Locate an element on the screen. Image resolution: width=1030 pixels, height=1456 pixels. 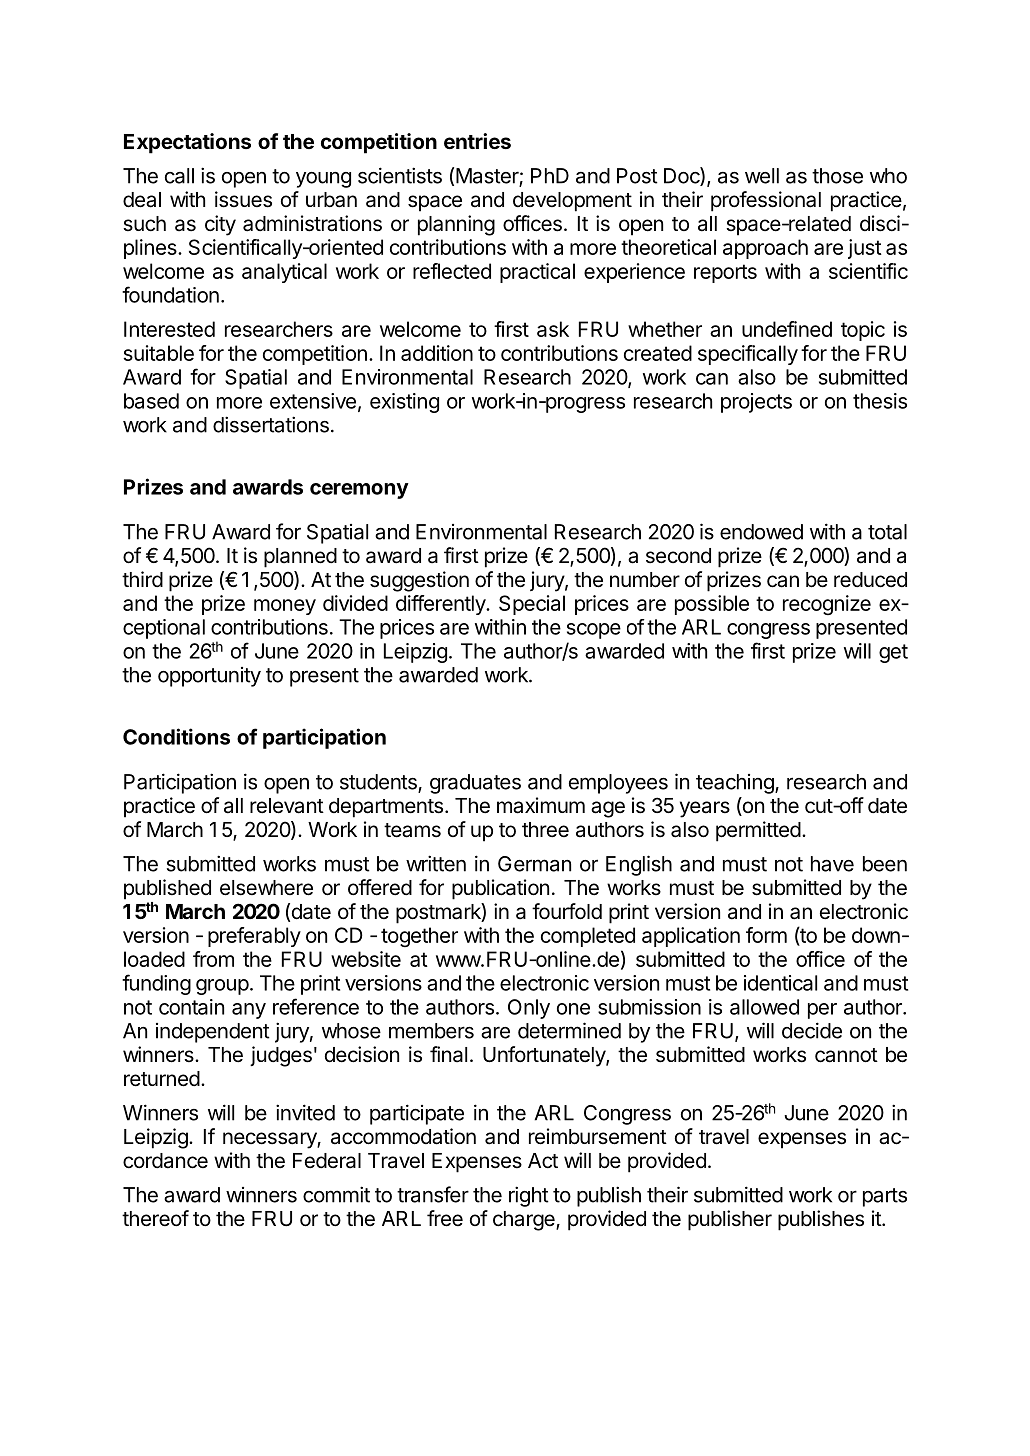
form is located at coordinates (766, 935).
